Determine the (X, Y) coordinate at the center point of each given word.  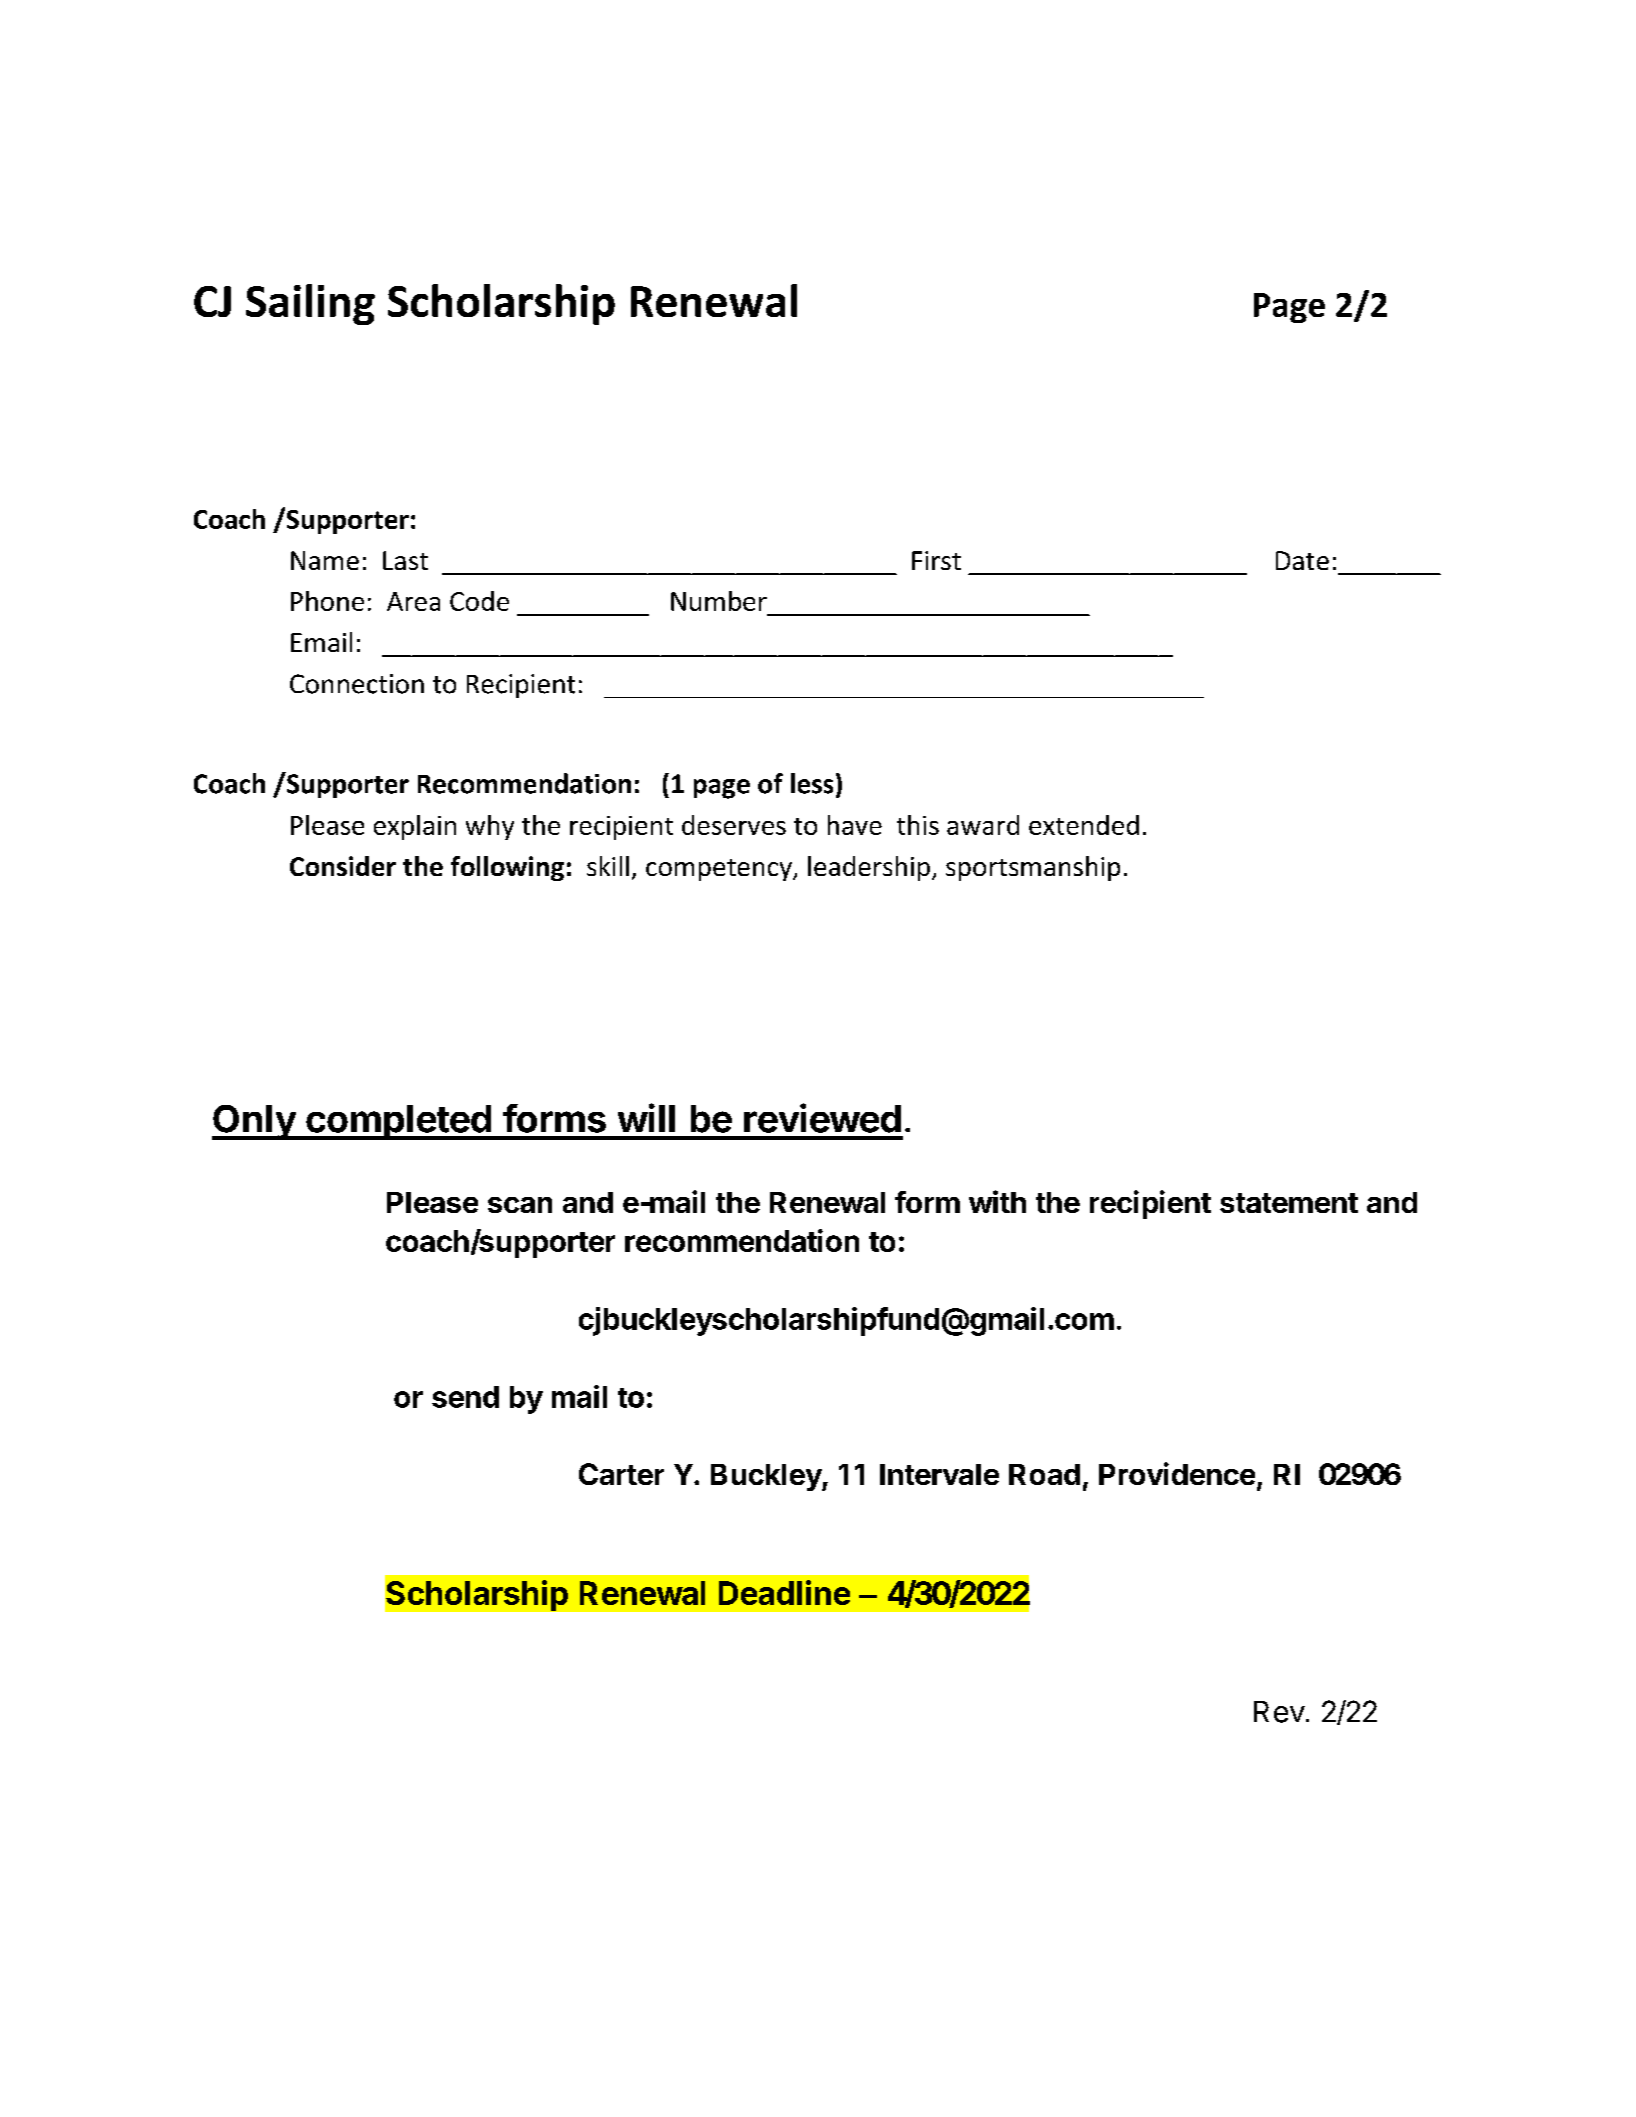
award (983, 825)
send (465, 1397)
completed (398, 1122)
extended (1084, 825)
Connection (357, 684)
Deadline (784, 1592)
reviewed (822, 1118)
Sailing (310, 304)
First (936, 560)
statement (1289, 1203)
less (812, 783)
